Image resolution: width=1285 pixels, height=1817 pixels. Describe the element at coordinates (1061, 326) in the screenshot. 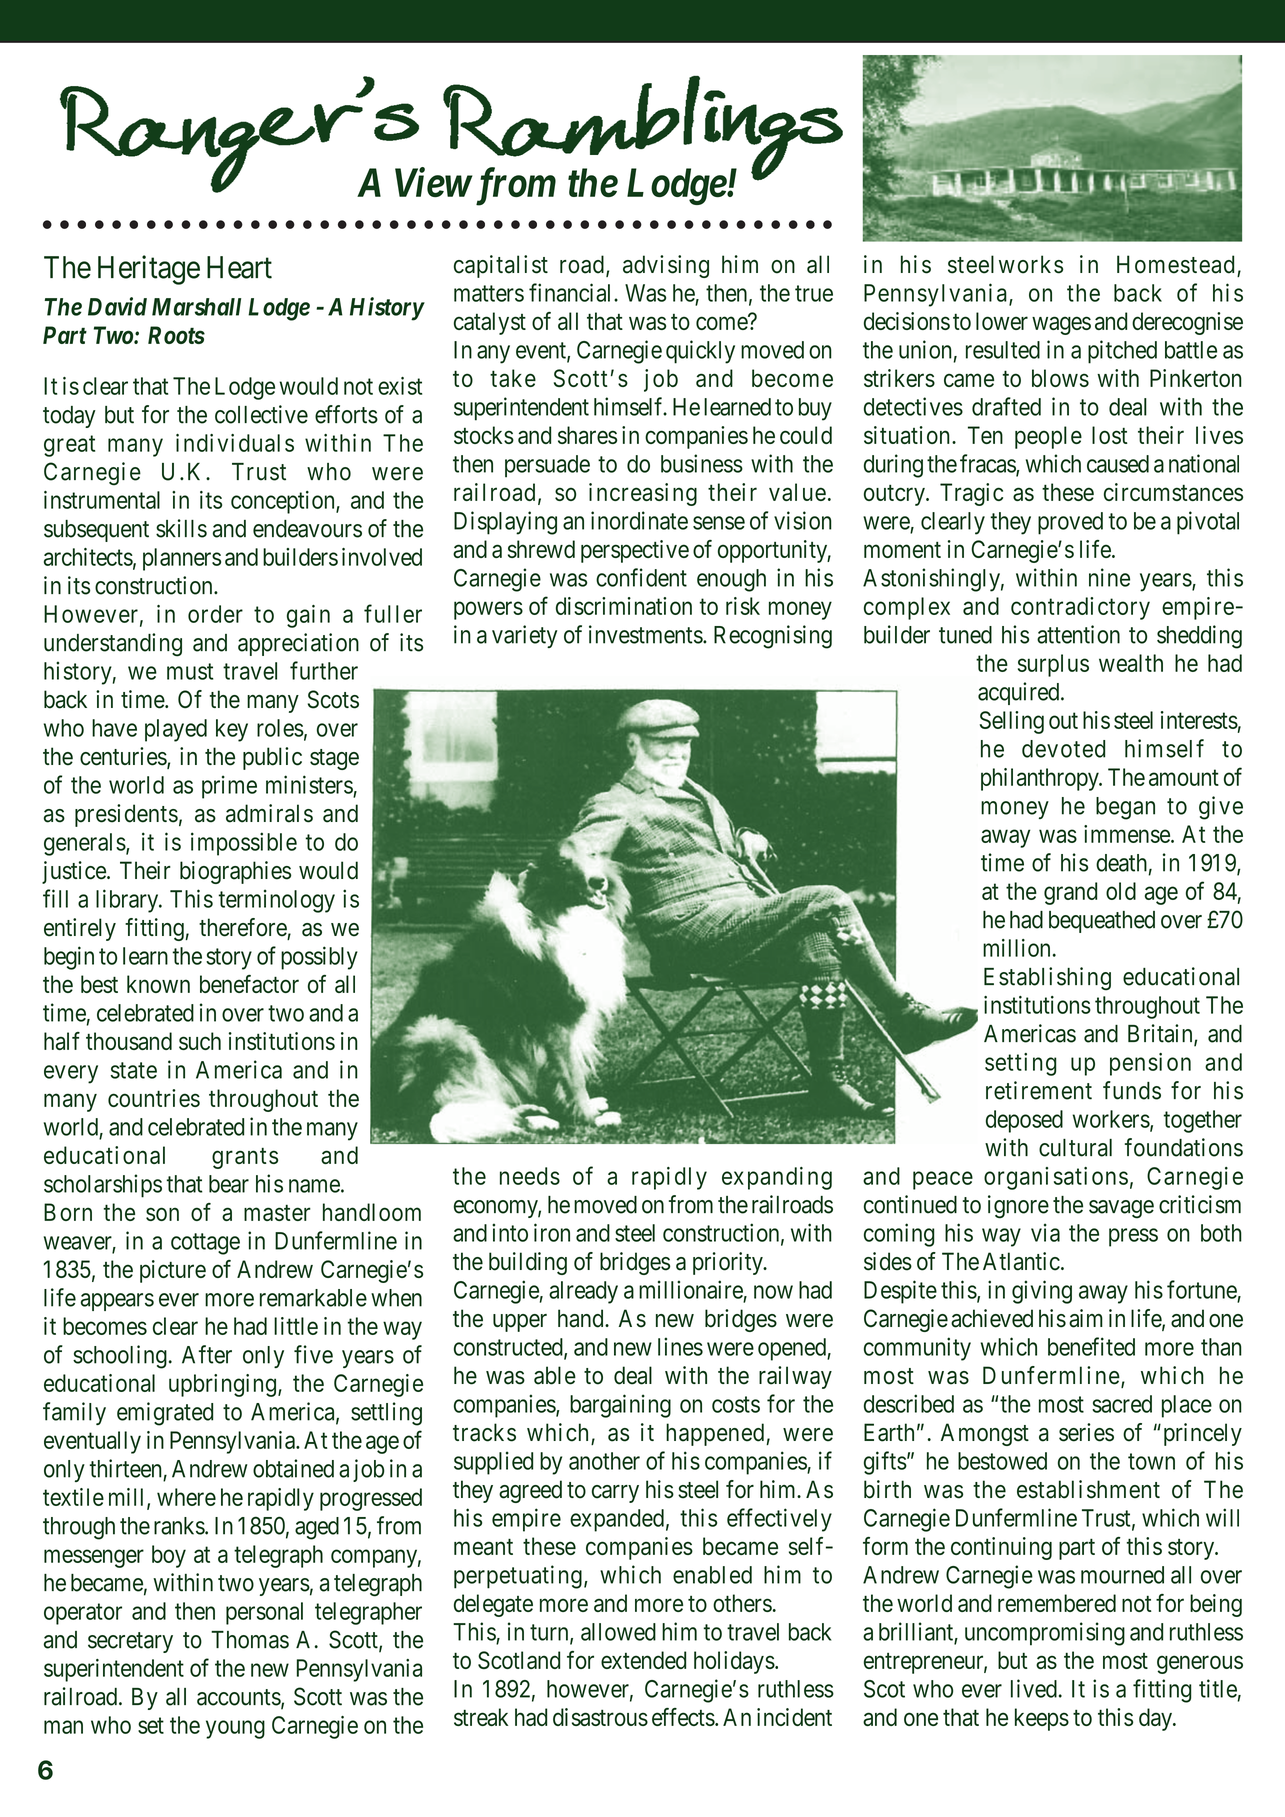

I see `wages` at that location.
